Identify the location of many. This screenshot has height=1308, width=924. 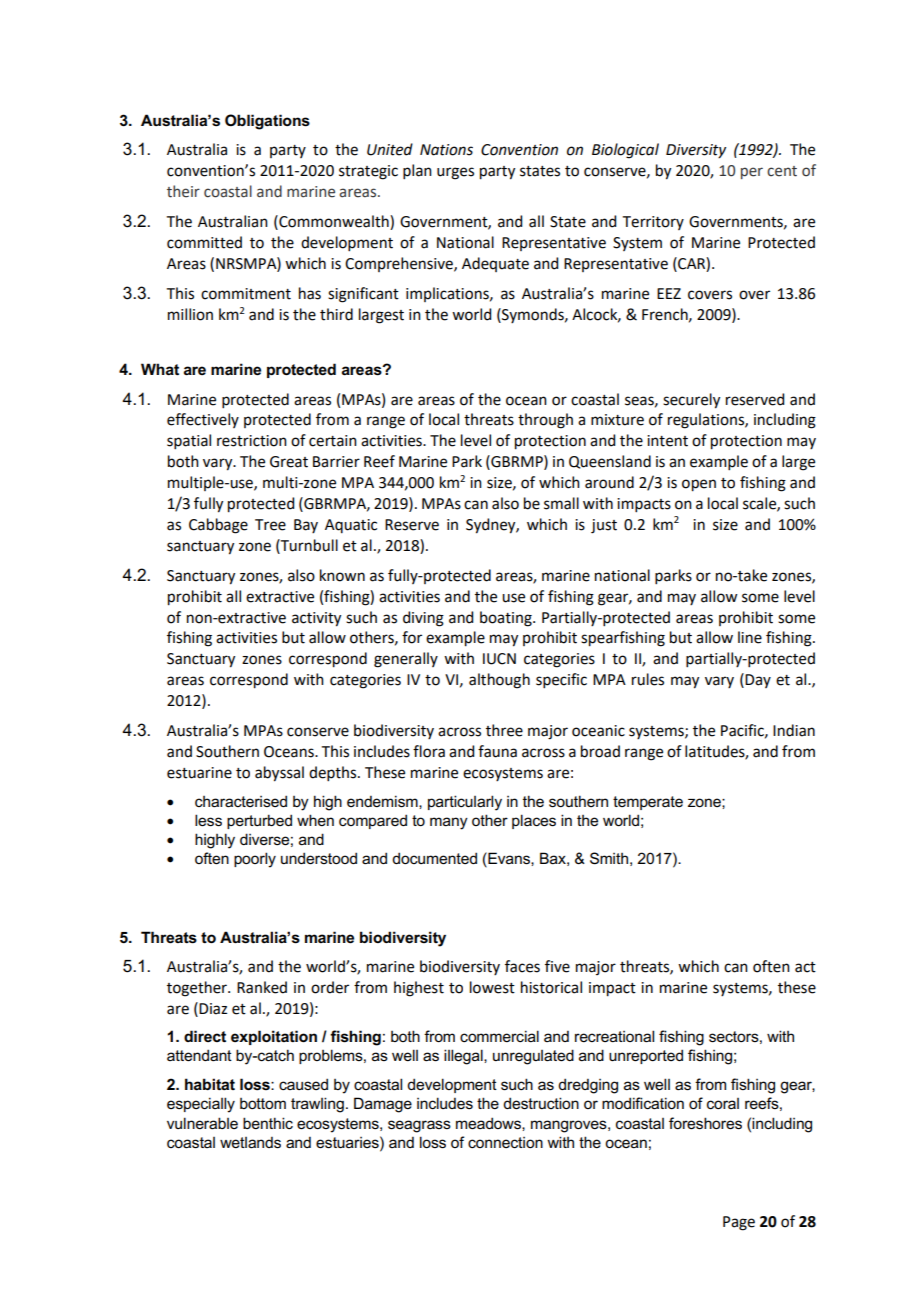
(449, 823).
